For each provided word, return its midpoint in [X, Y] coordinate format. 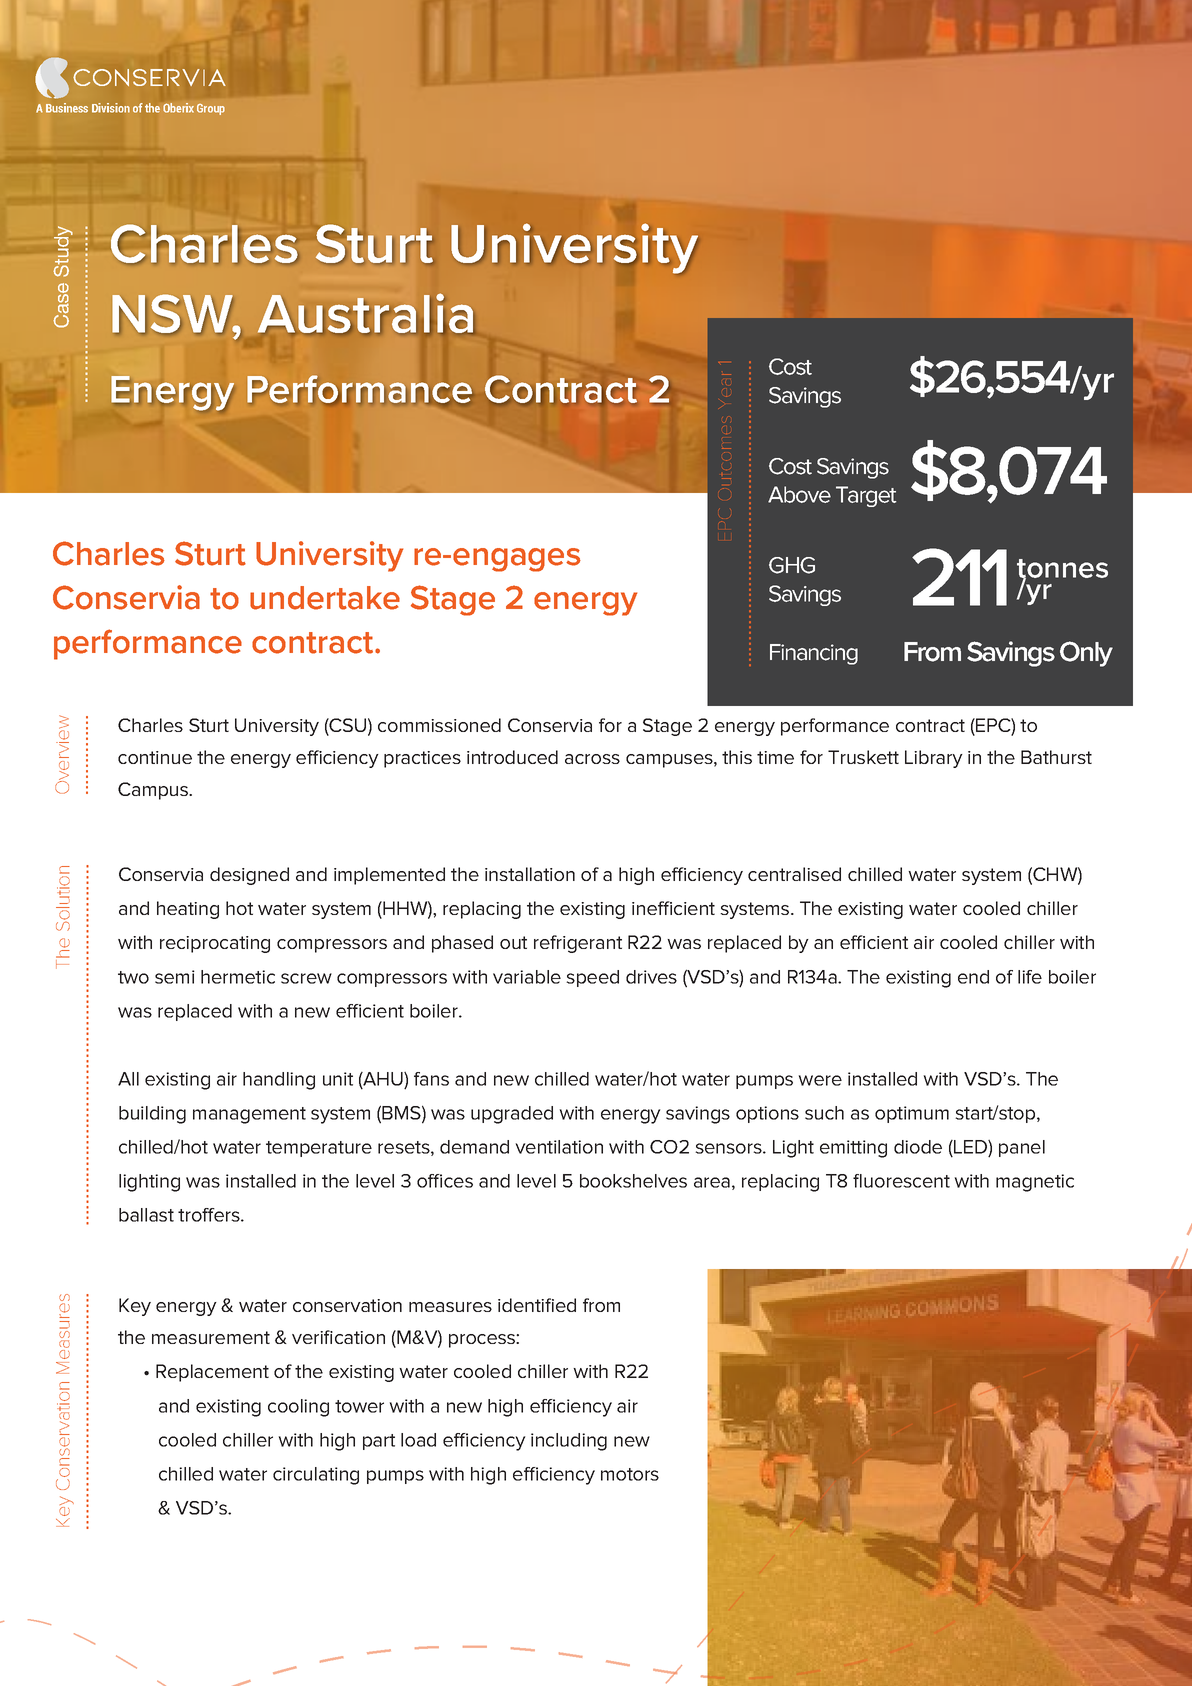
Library [934, 759]
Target [866, 496]
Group [211, 109]
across [592, 759]
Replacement [212, 1373]
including [569, 1442]
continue [155, 757]
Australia [366, 314]
